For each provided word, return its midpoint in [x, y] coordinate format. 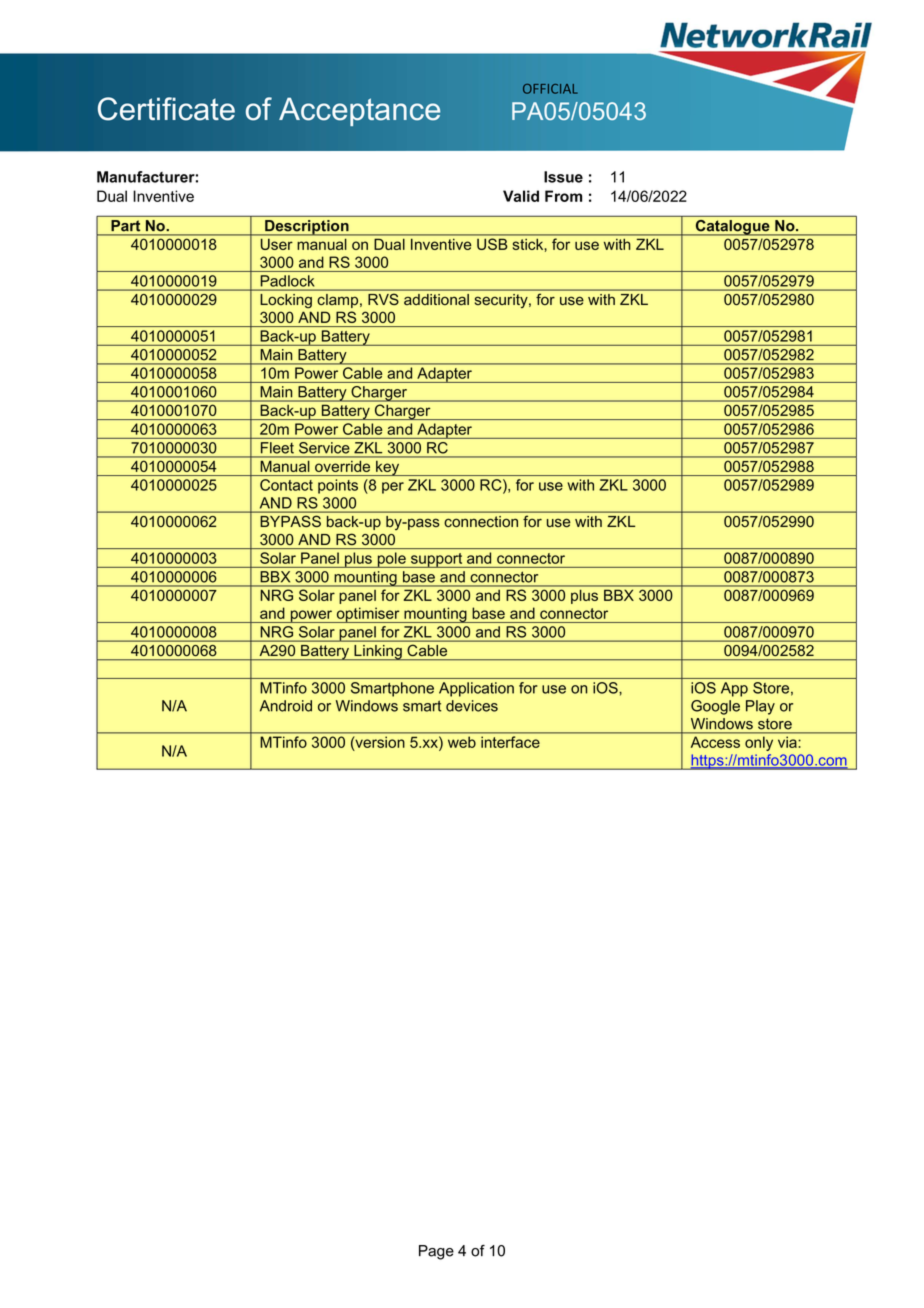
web [462, 742]
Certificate [166, 109]
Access [715, 742]
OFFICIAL [550, 89]
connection [481, 521]
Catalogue [732, 228]
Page [436, 1252]
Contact [286, 485]
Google [715, 707]
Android [286, 706]
